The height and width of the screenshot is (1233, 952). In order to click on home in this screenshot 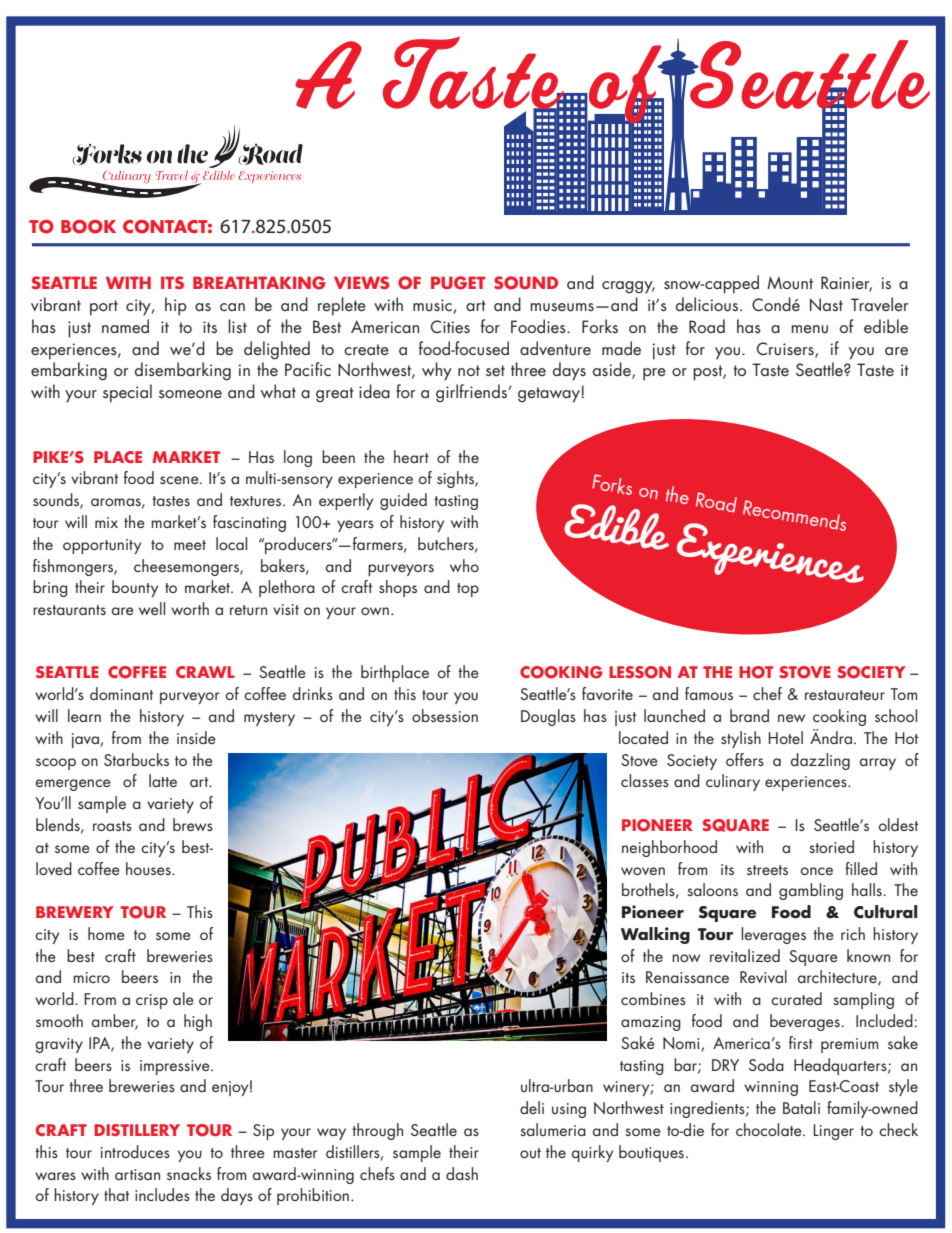, I will do `click(106, 933)`.
